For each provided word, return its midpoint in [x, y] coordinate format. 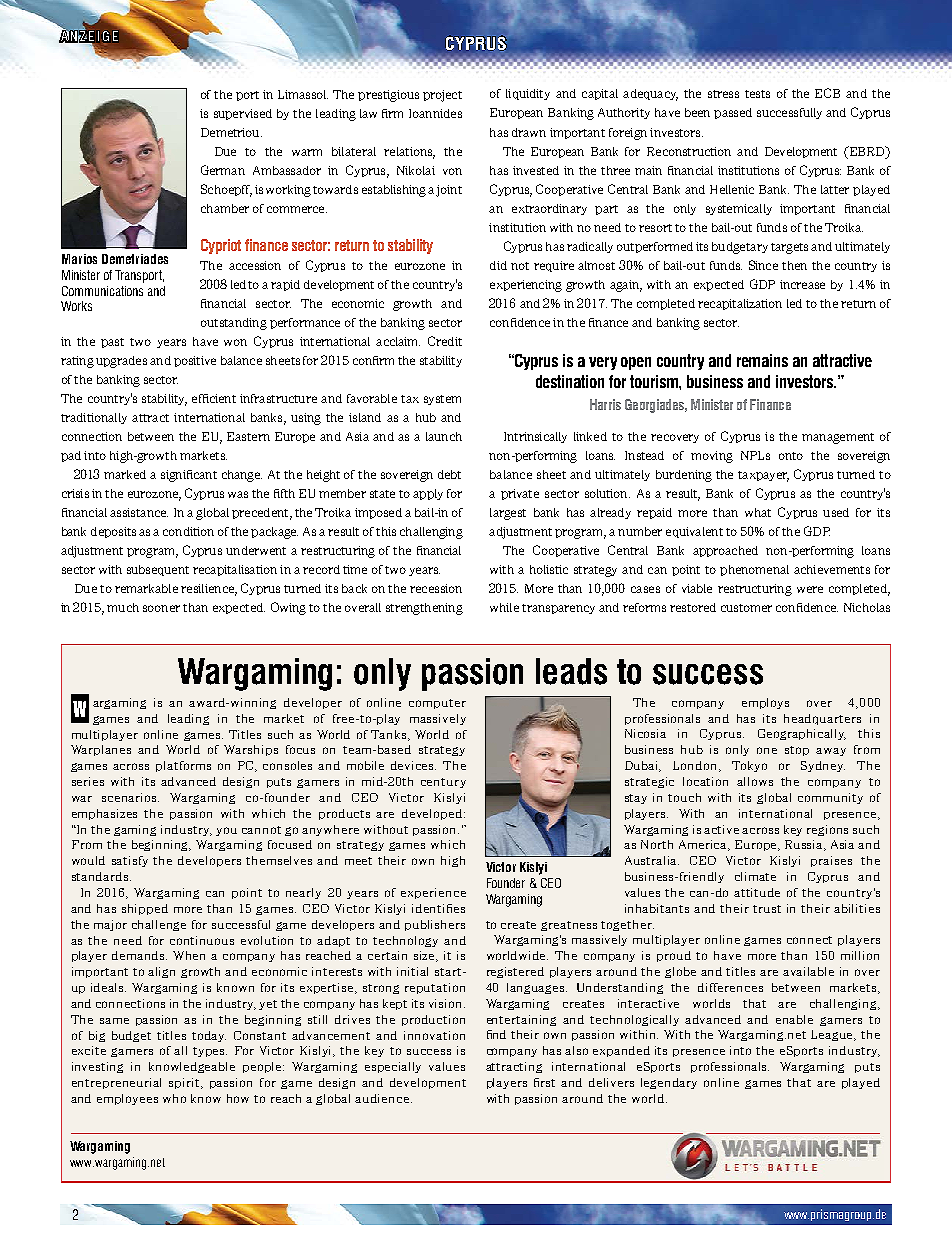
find [496, 1034]
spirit [185, 1083]
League [833, 1035]
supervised [243, 114]
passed [733, 113]
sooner [161, 608]
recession [436, 588]
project [442, 96]
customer [746, 608]
